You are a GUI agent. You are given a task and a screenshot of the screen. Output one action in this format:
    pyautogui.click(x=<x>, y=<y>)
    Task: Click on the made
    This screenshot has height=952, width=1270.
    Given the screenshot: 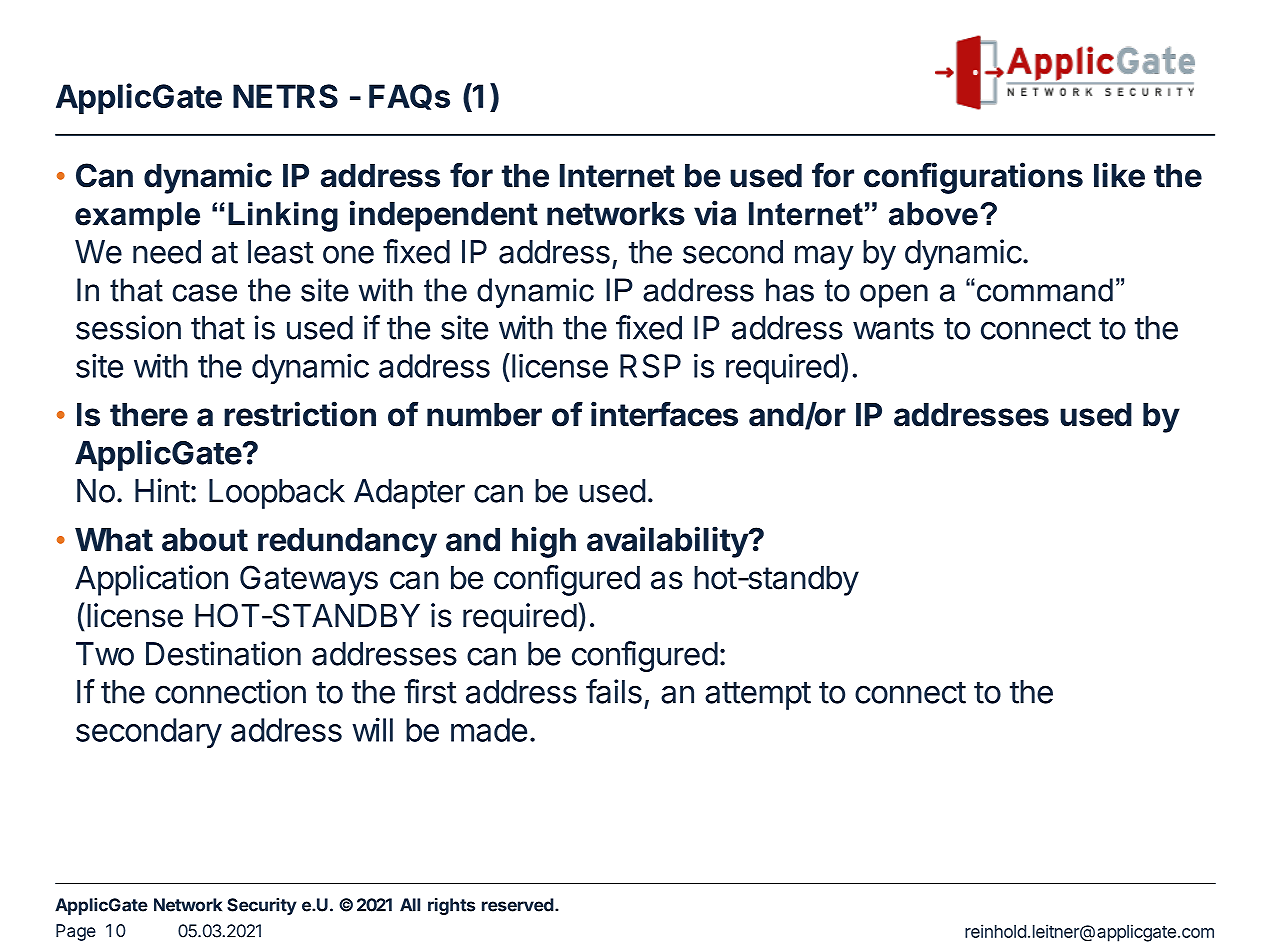 What is the action you would take?
    pyautogui.click(x=489, y=730)
